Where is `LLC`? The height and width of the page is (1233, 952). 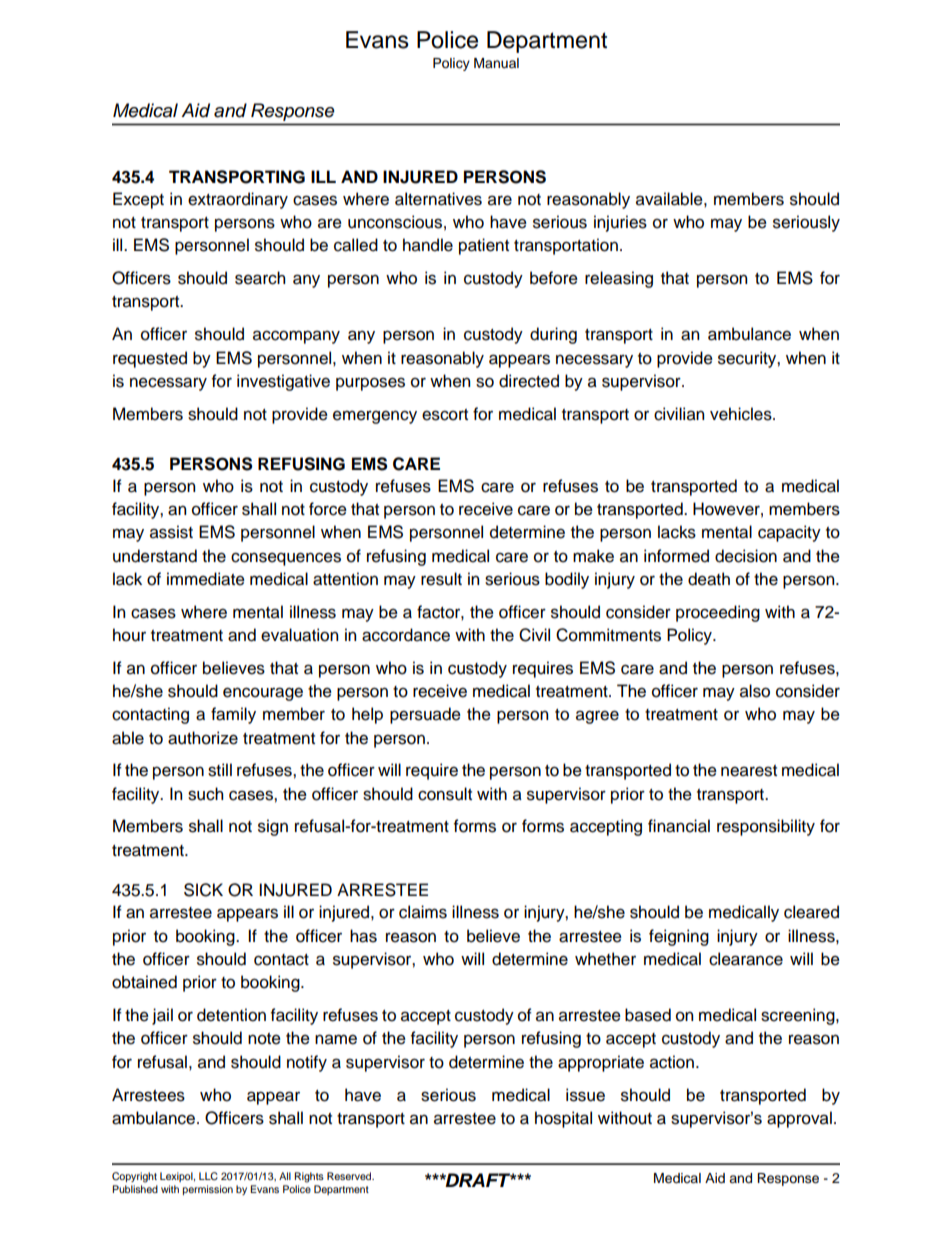 LLC is located at coordinates (208, 1176).
